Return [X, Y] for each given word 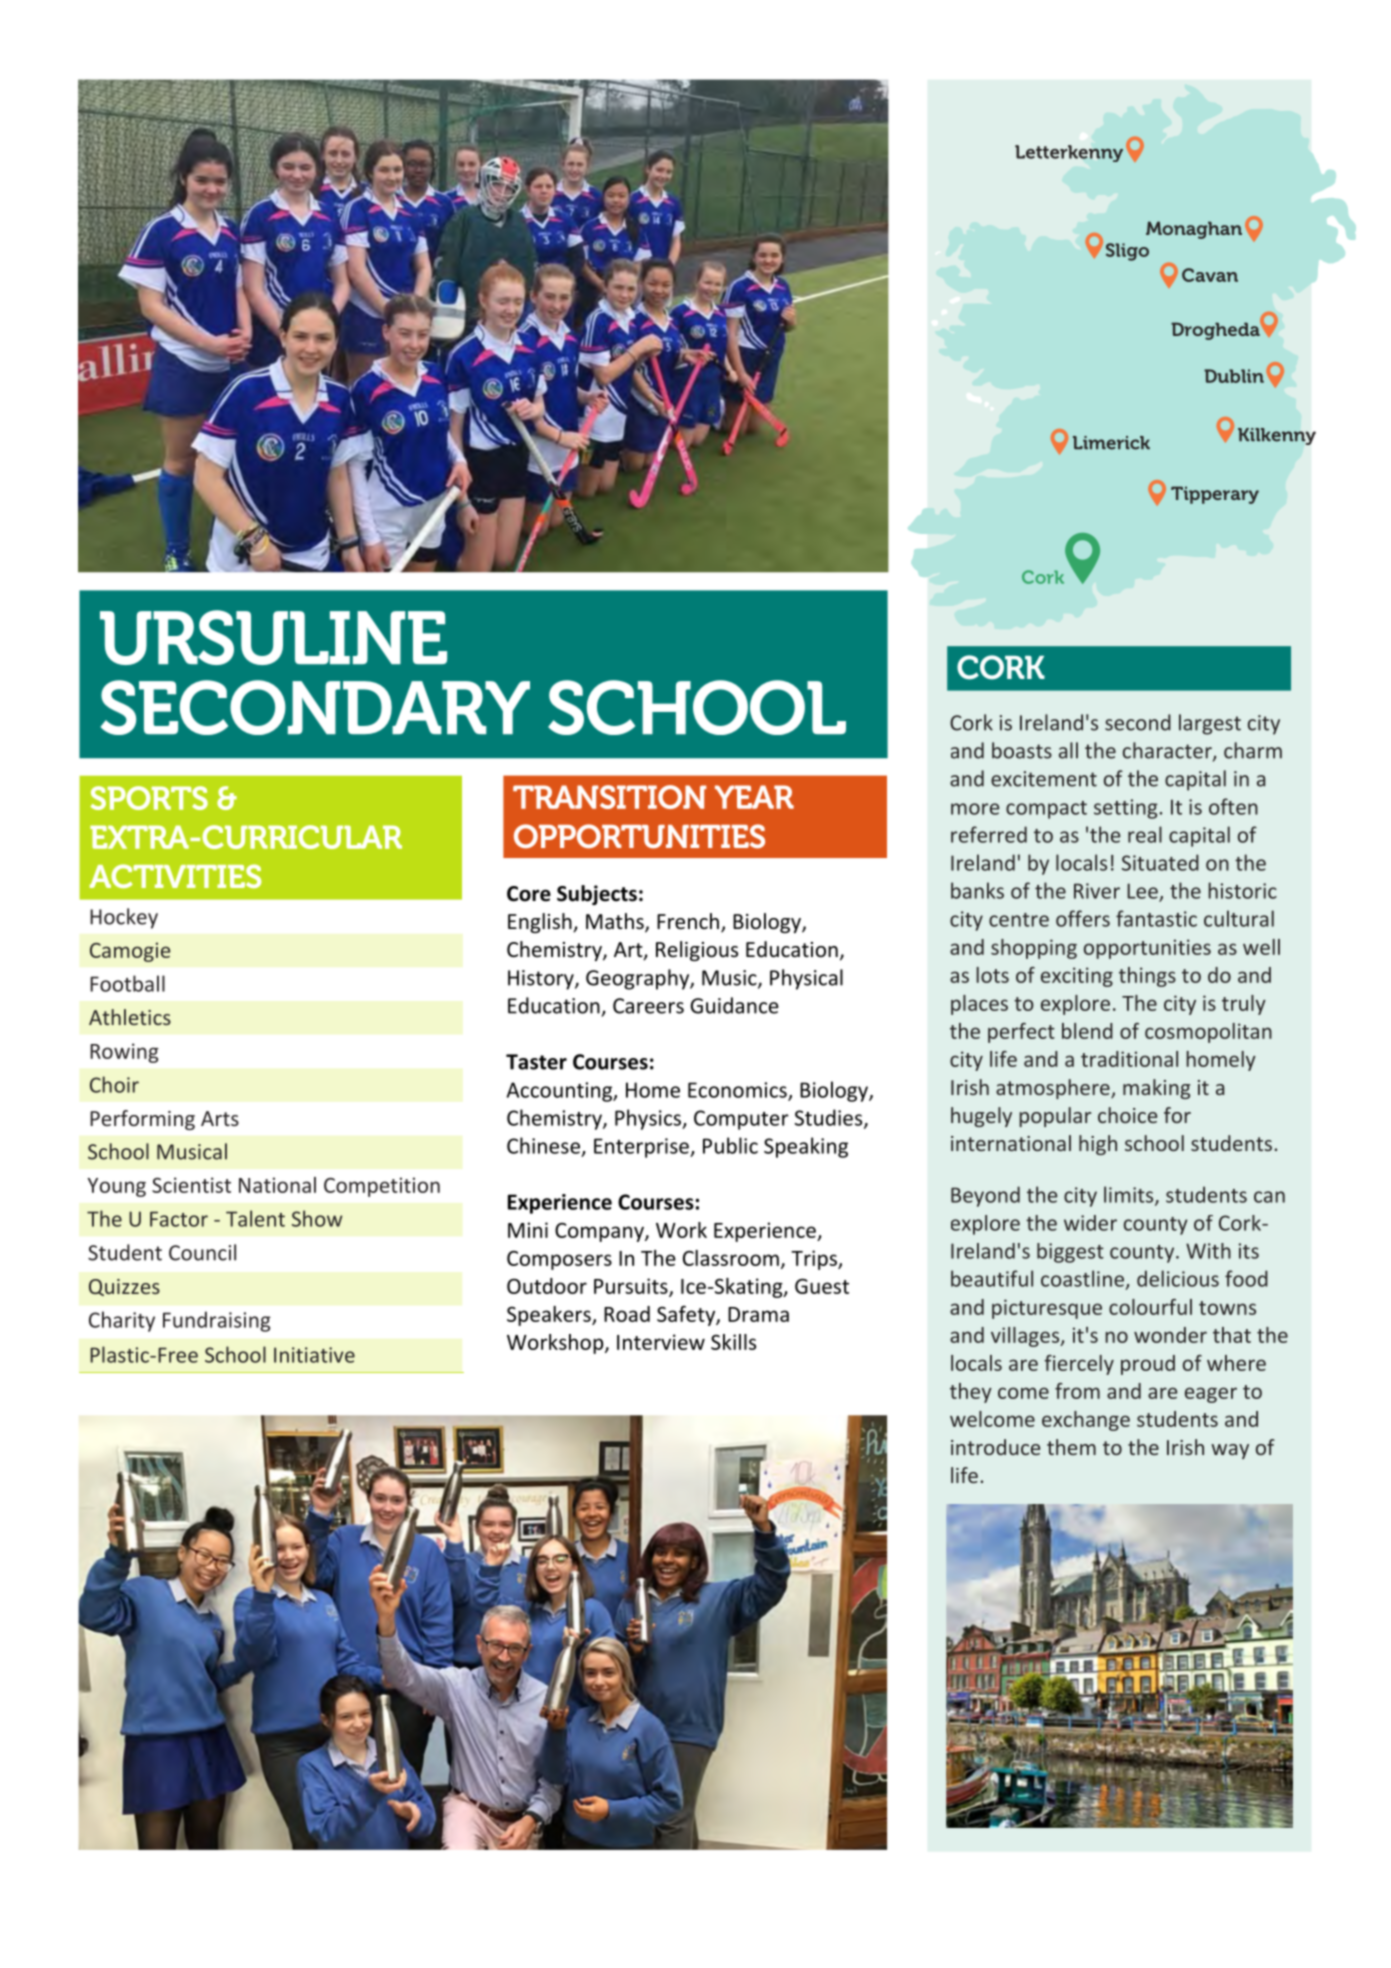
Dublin [1234, 376]
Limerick [1111, 443]
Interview [661, 1342]
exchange [1086, 1421]
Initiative [314, 1355]
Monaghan [1194, 230]
